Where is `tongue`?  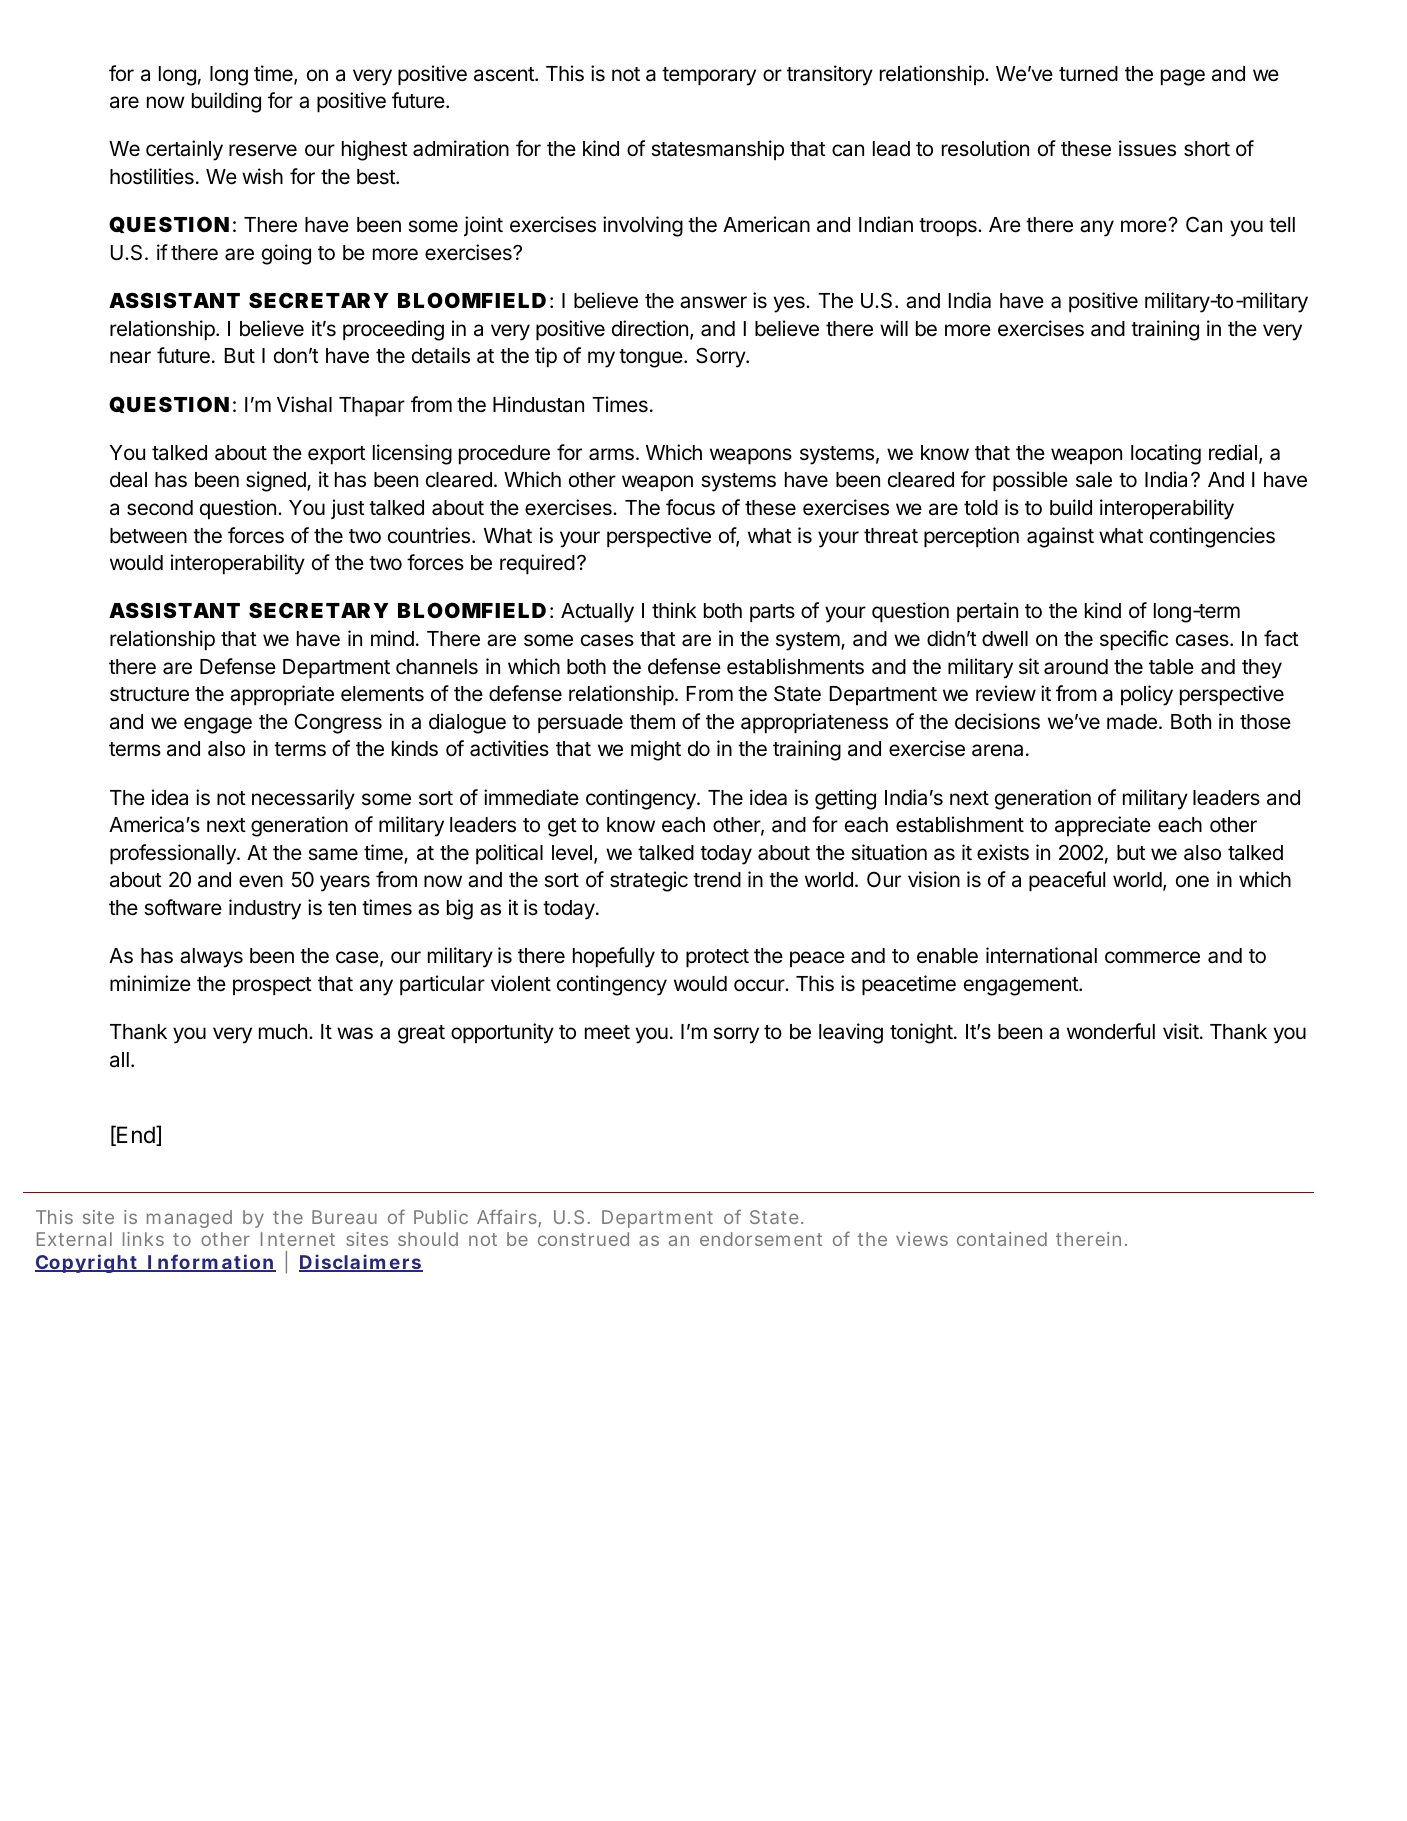
tongue is located at coordinates (652, 358).
